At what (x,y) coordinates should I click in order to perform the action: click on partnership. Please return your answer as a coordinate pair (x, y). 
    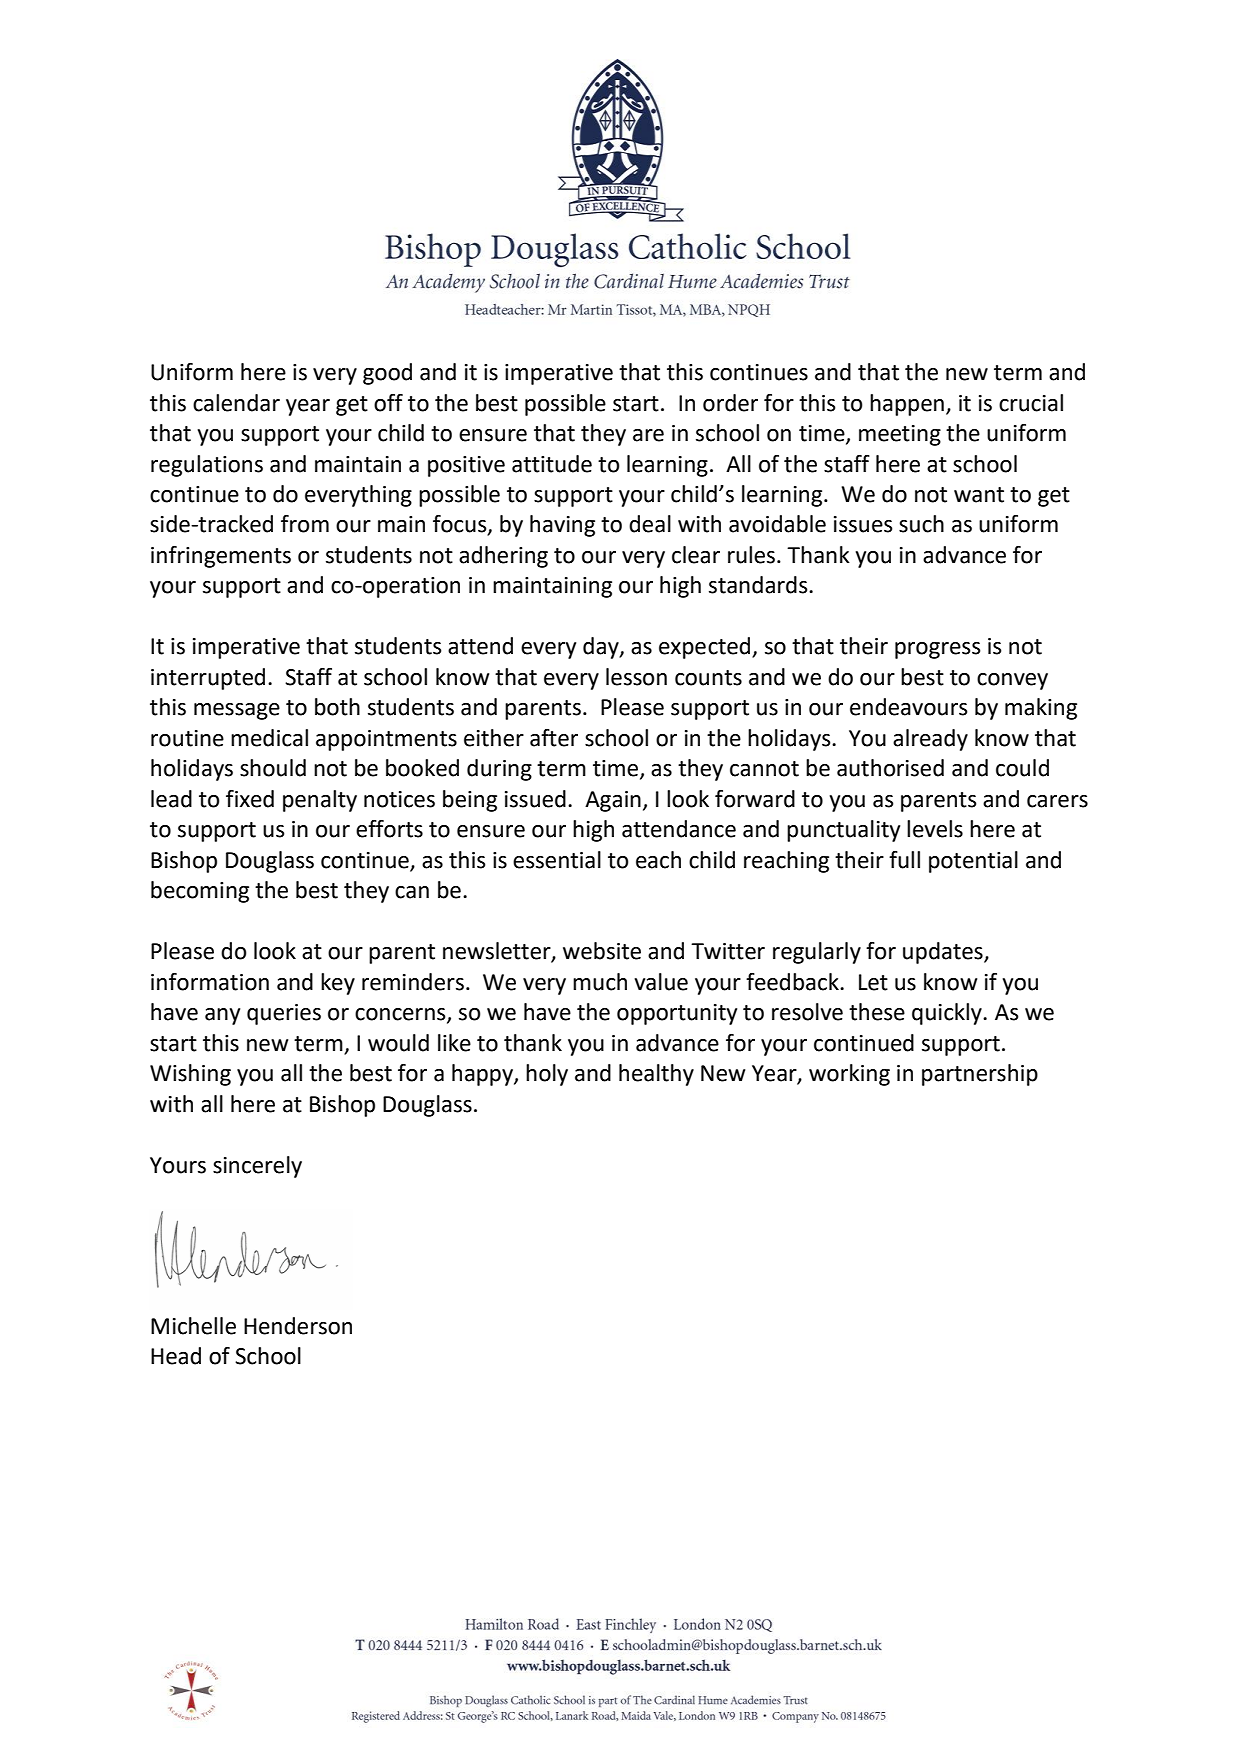
    Looking at the image, I should click on (980, 1075).
